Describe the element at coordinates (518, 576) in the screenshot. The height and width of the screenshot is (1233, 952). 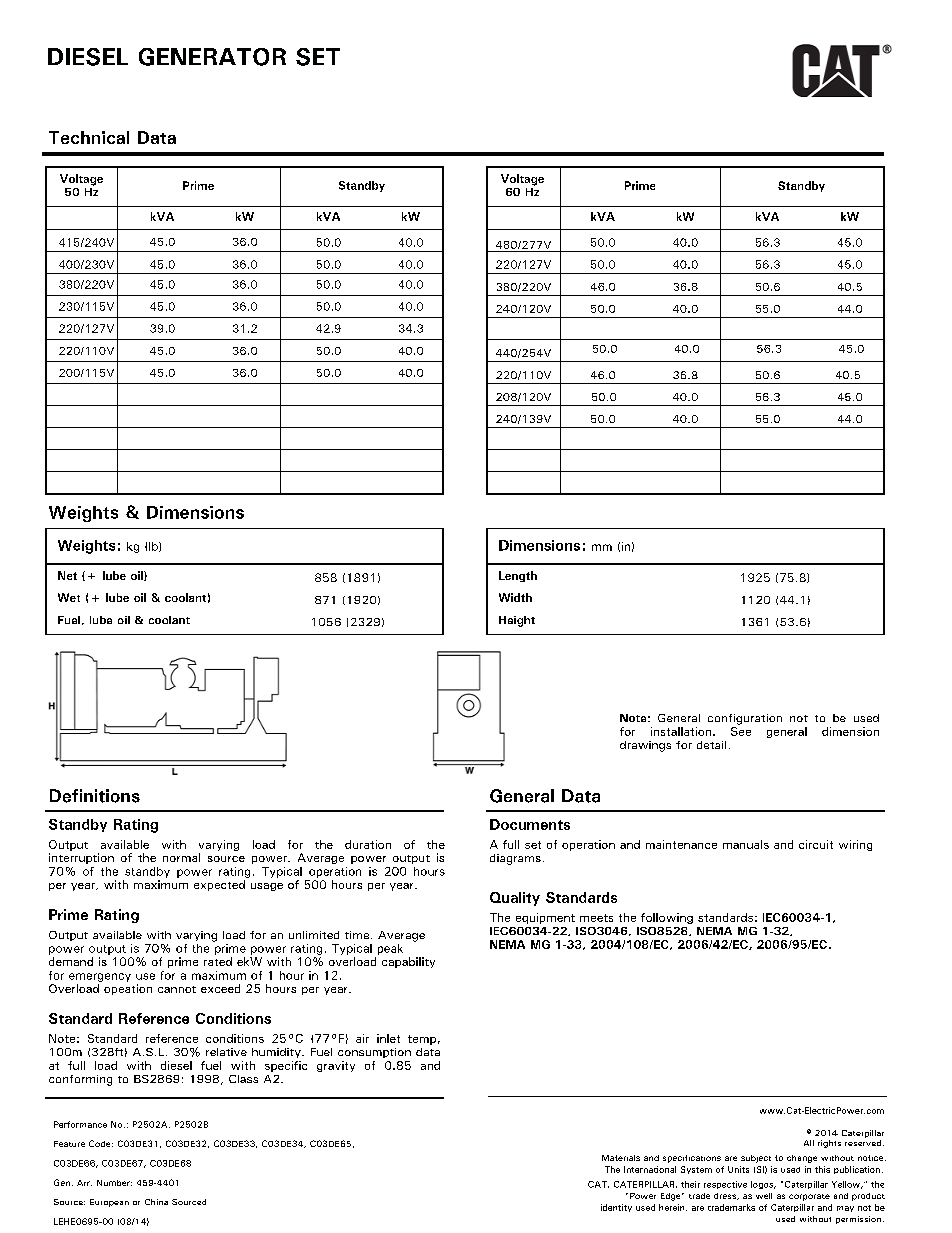
I see `Length` at that location.
